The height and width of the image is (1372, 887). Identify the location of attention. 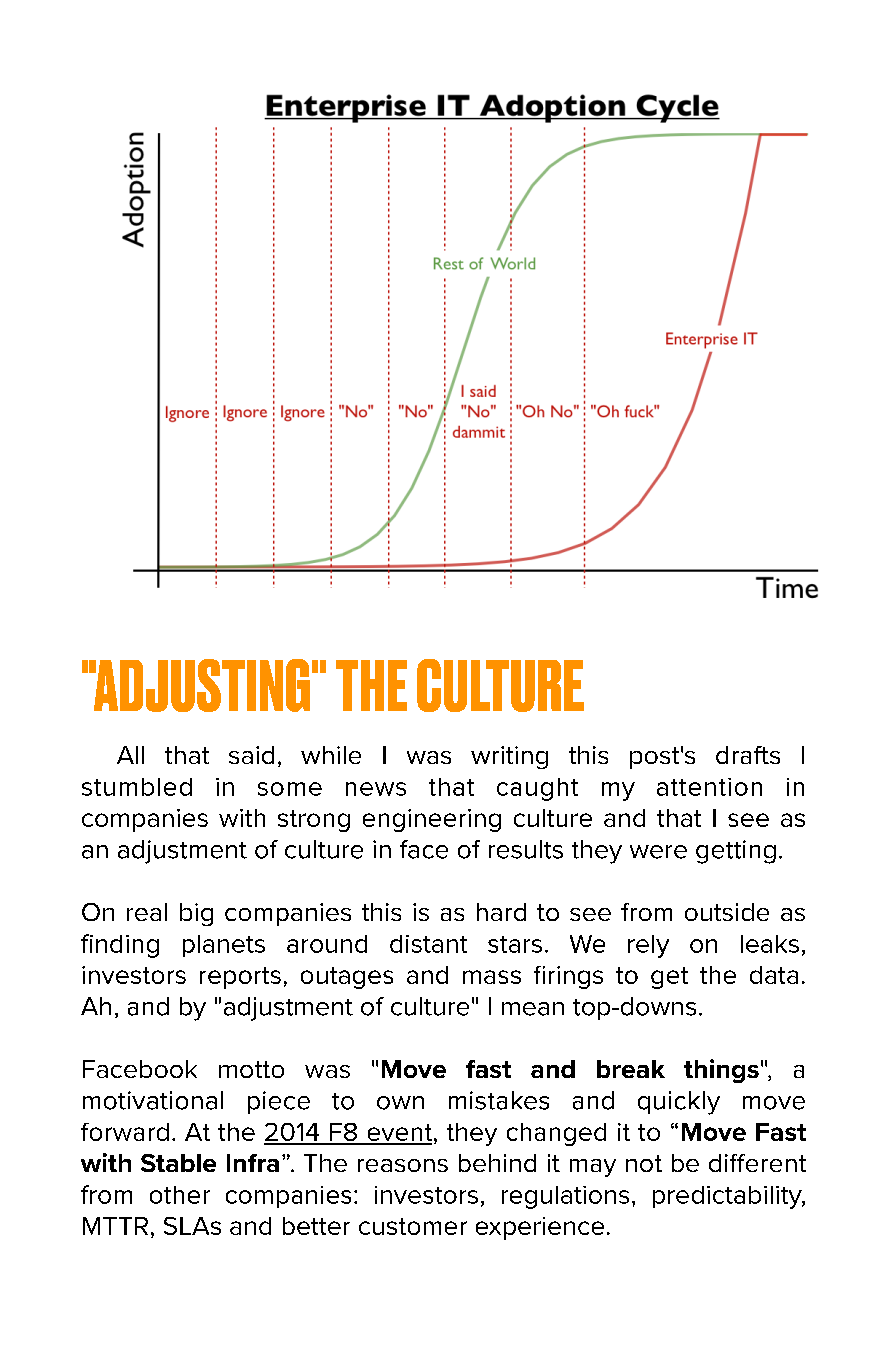
(709, 787).
